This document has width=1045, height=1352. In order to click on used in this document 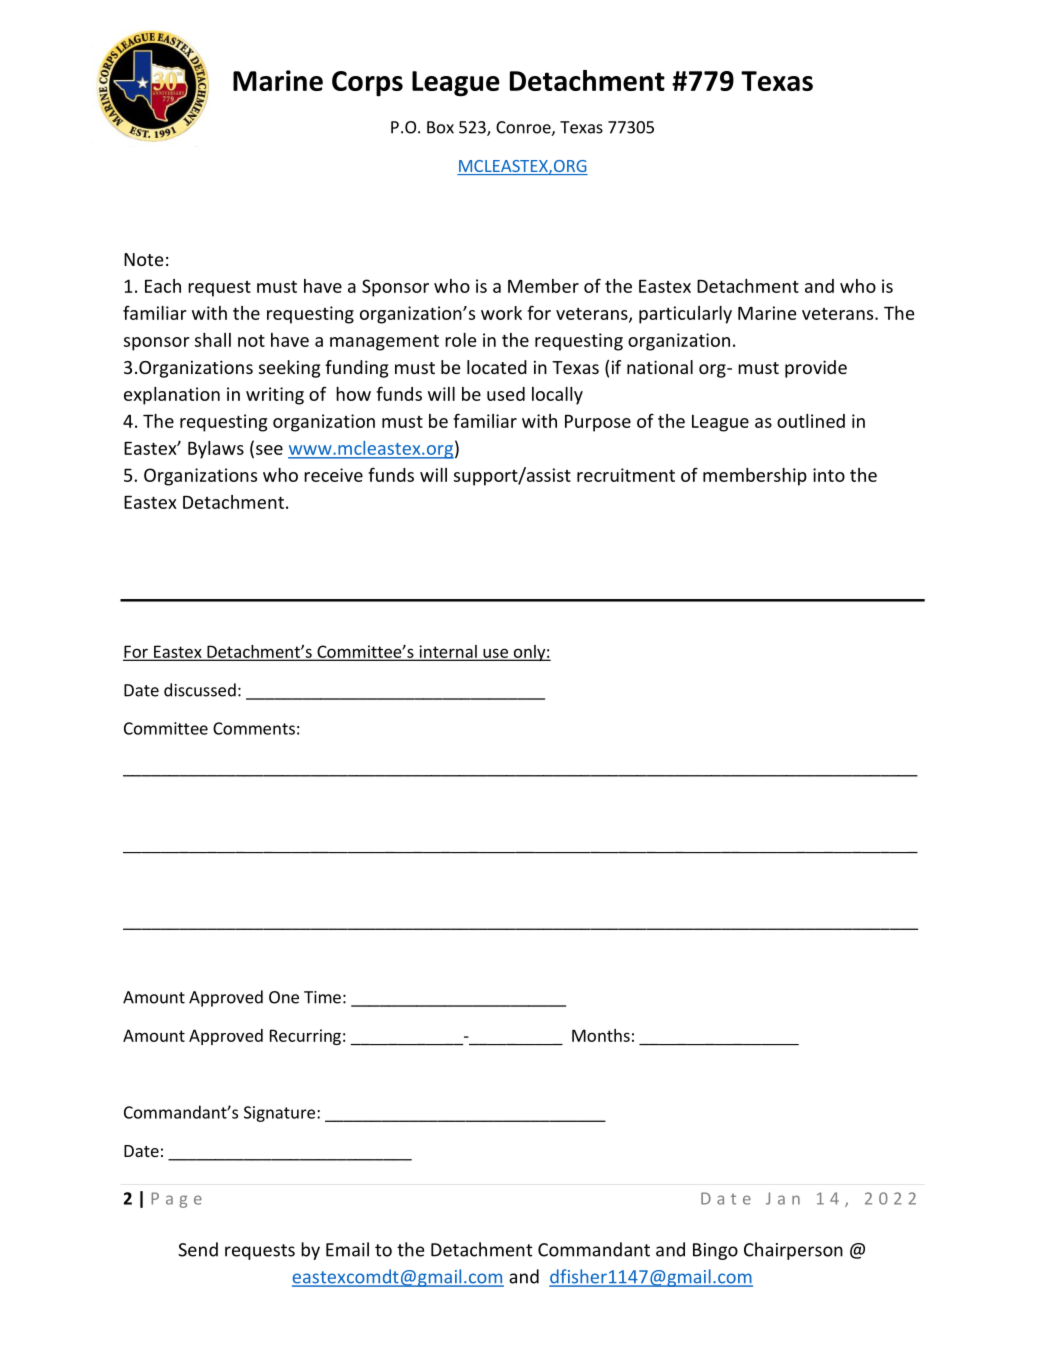, I will do `click(506, 394)`.
